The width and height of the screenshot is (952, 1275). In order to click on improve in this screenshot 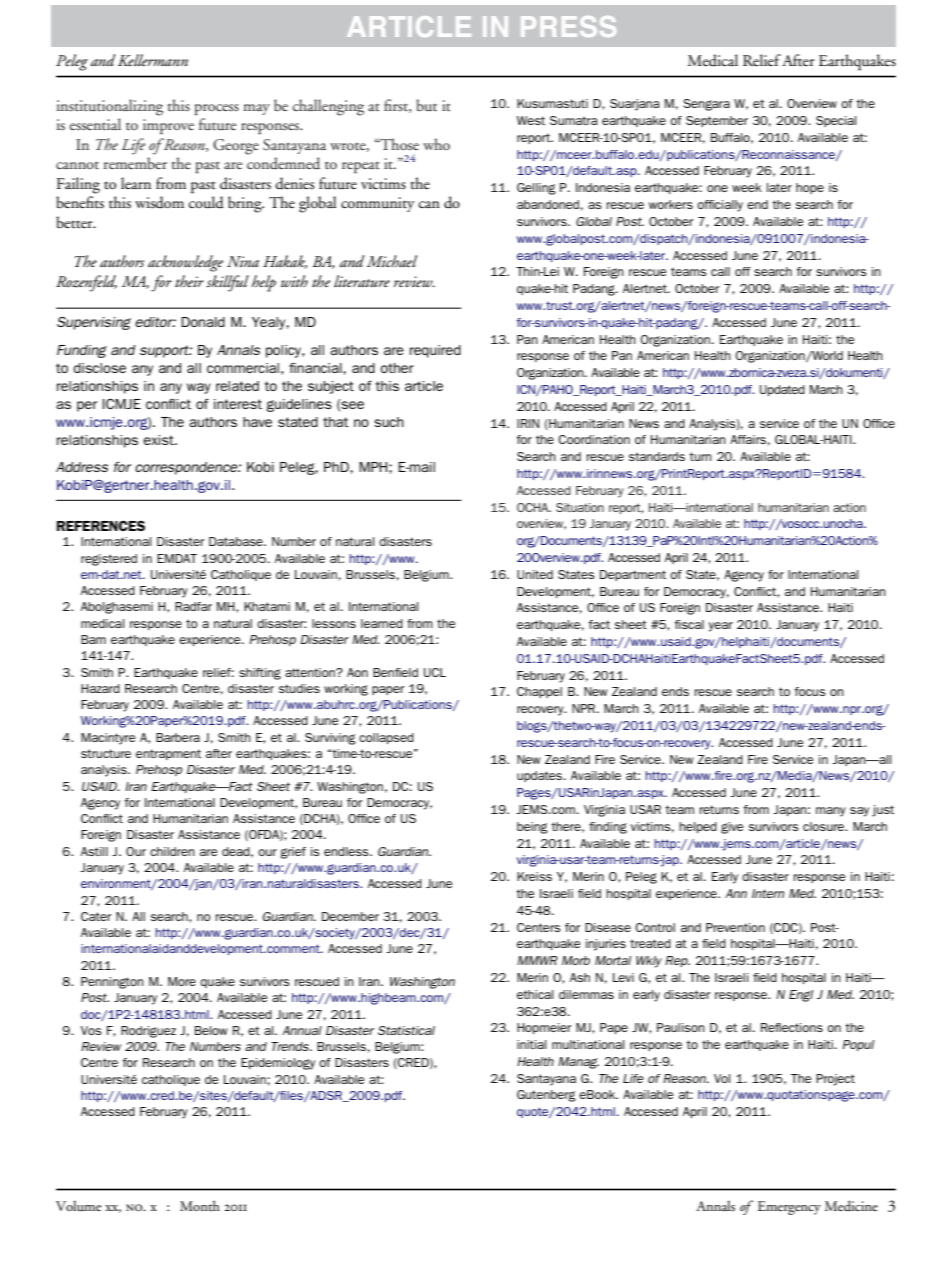, I will do `click(168, 126)`.
